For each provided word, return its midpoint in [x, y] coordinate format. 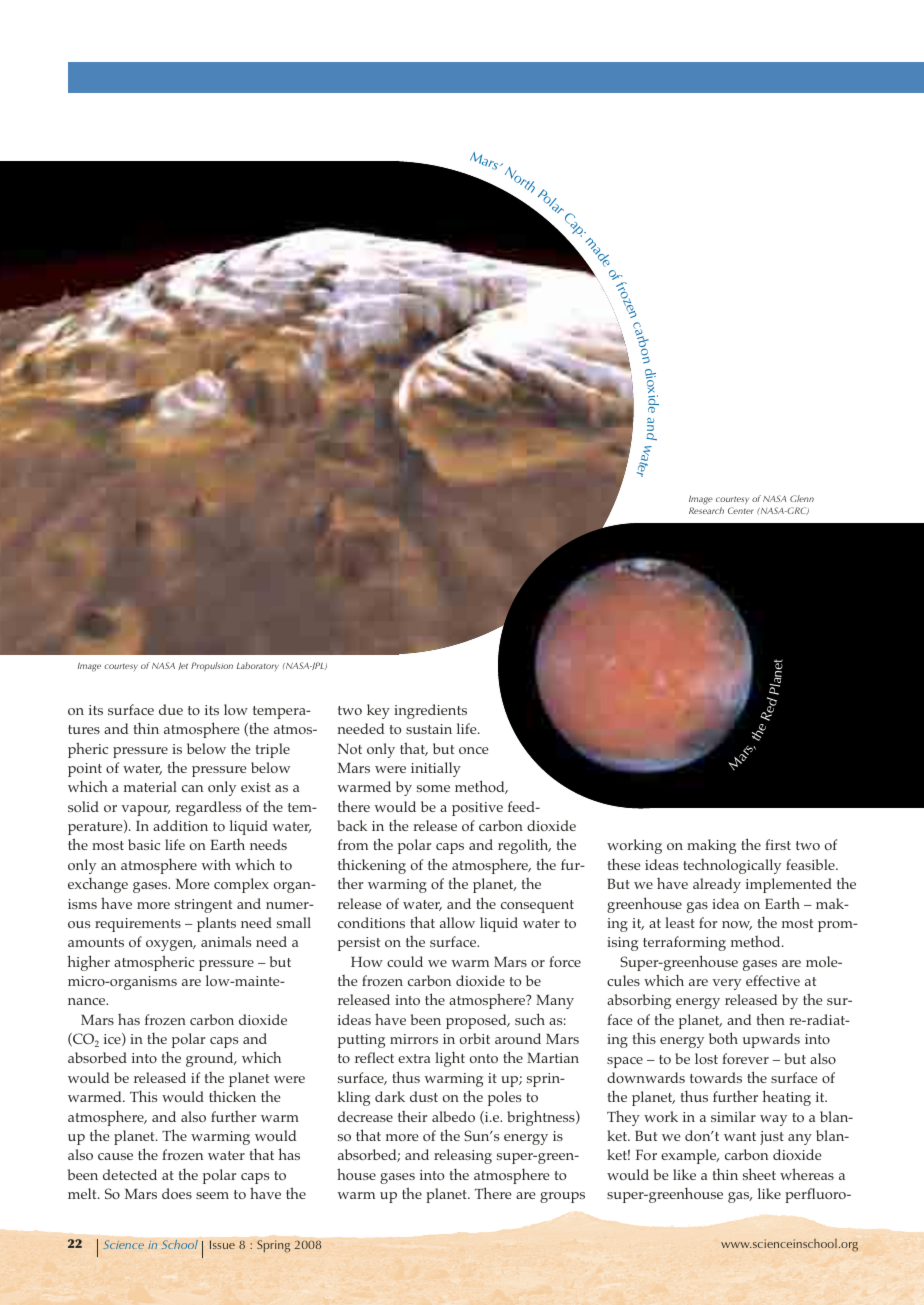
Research [706, 510]
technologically [732, 866]
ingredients [430, 711]
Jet [183, 666]
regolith [524, 846]
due [171, 709]
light [450, 1059]
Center [741, 510]
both [723, 1038]
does [177, 1193]
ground [211, 1059]
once [474, 750]
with [216, 864]
